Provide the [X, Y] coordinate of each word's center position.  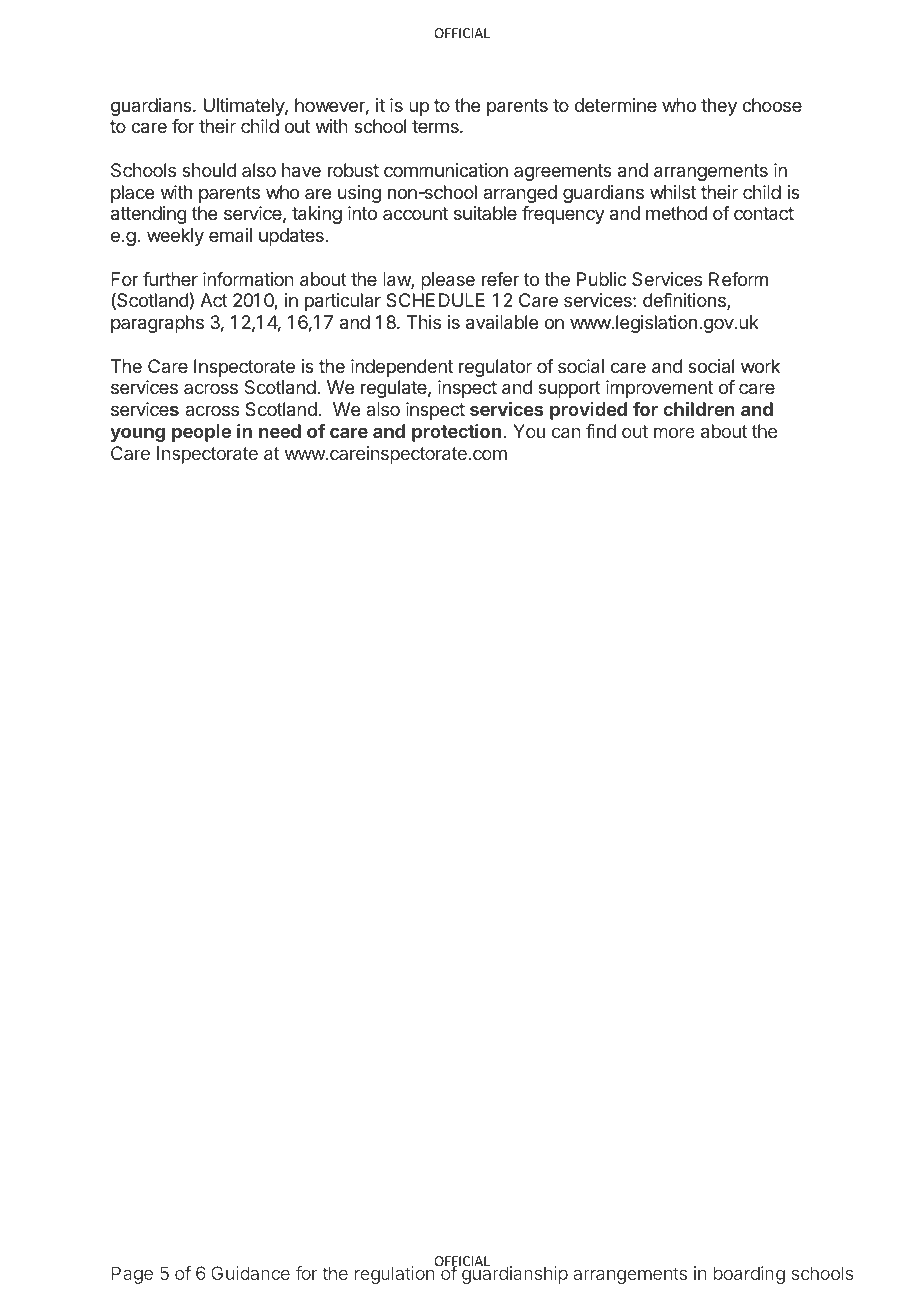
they [719, 107]
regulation [394, 1275]
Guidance [250, 1273]
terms [436, 126]
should [209, 170]
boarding [749, 1275]
